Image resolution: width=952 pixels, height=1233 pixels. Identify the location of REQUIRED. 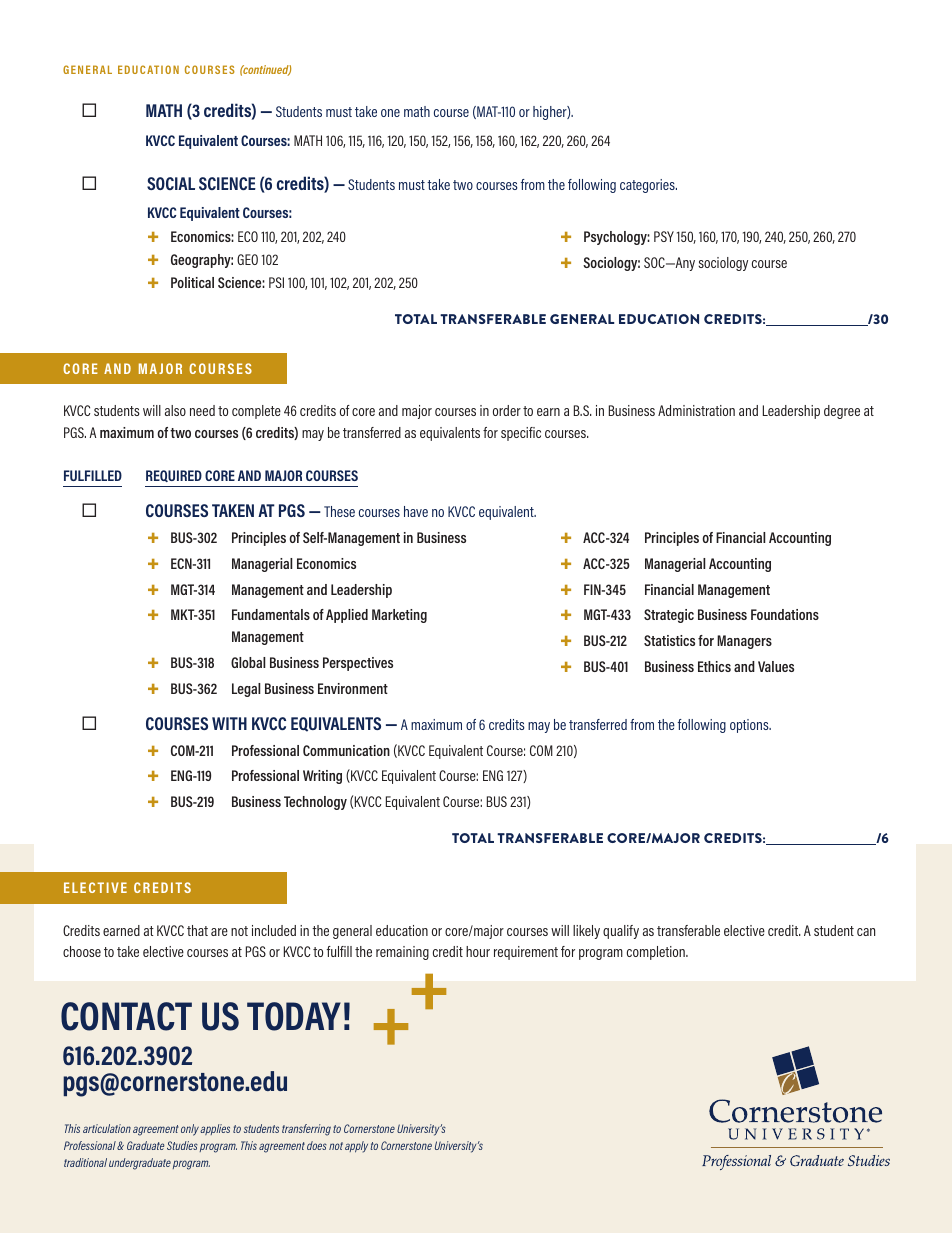
(174, 476).
